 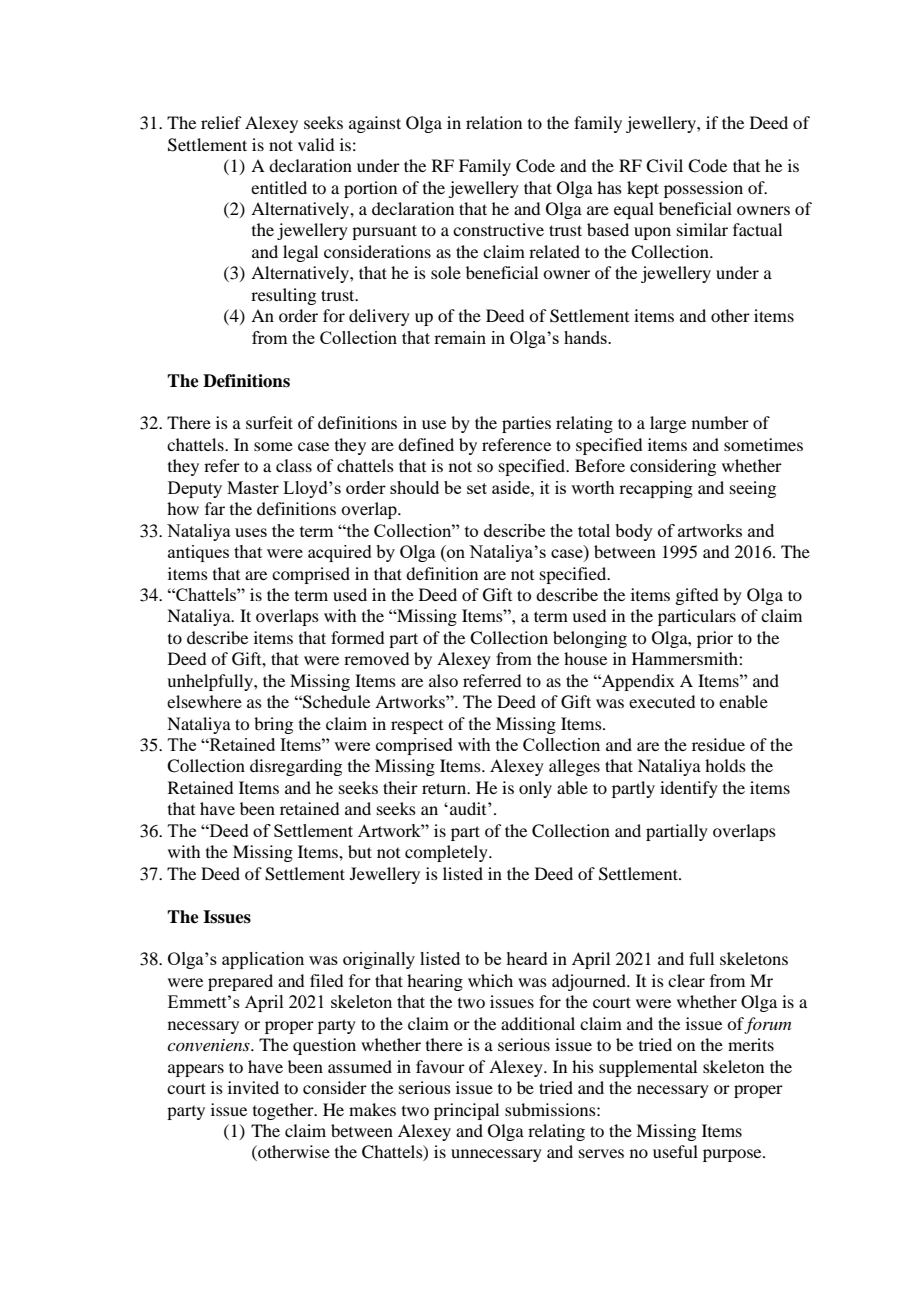 I want to click on elsewhere, so click(x=204, y=701).
